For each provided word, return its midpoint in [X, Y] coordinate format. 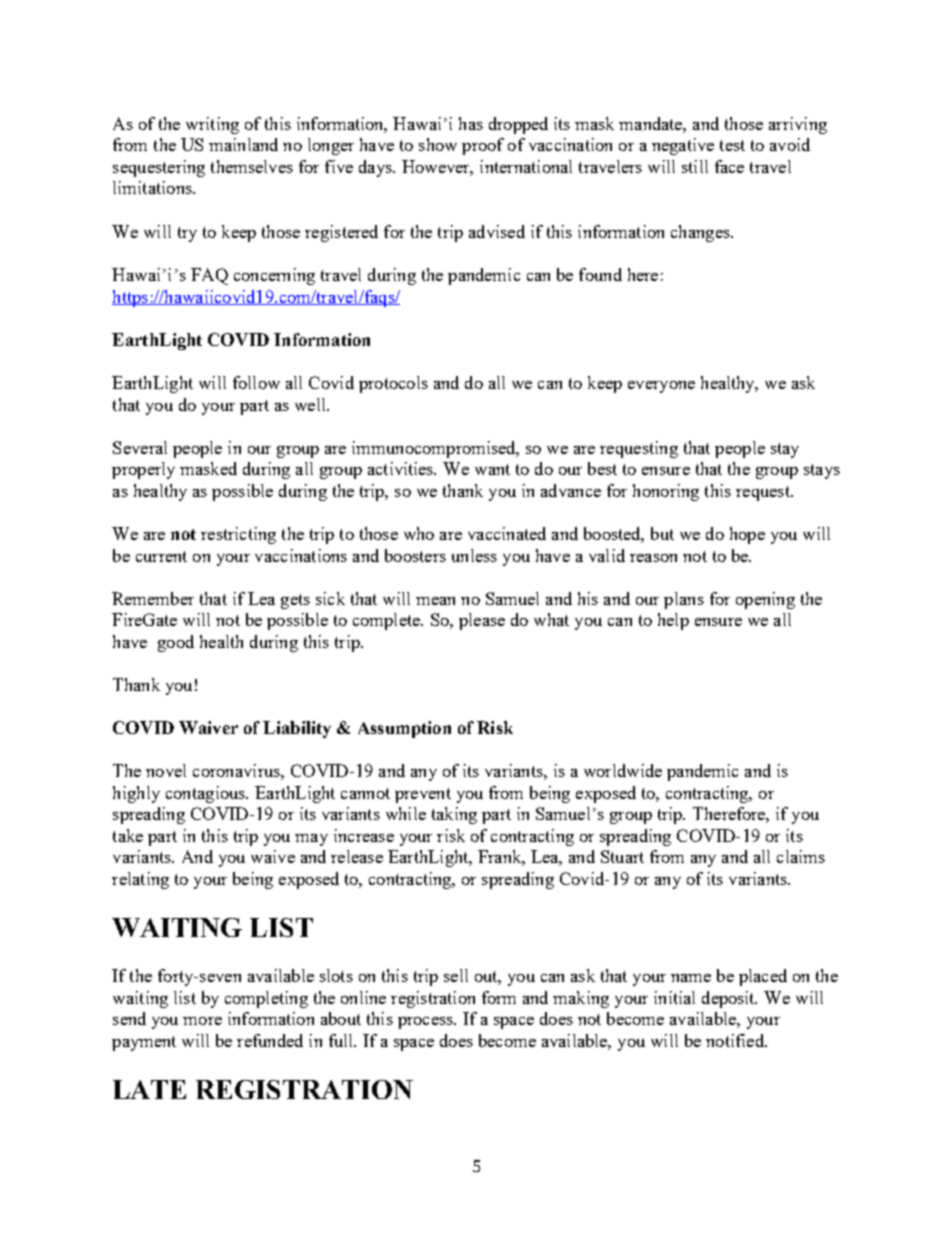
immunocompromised [435, 449]
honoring [666, 492]
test [732, 145]
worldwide [623, 770]
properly [143, 470]
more [202, 1021]
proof [483, 146]
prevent [423, 795]
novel [166, 770]
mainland [243, 144]
